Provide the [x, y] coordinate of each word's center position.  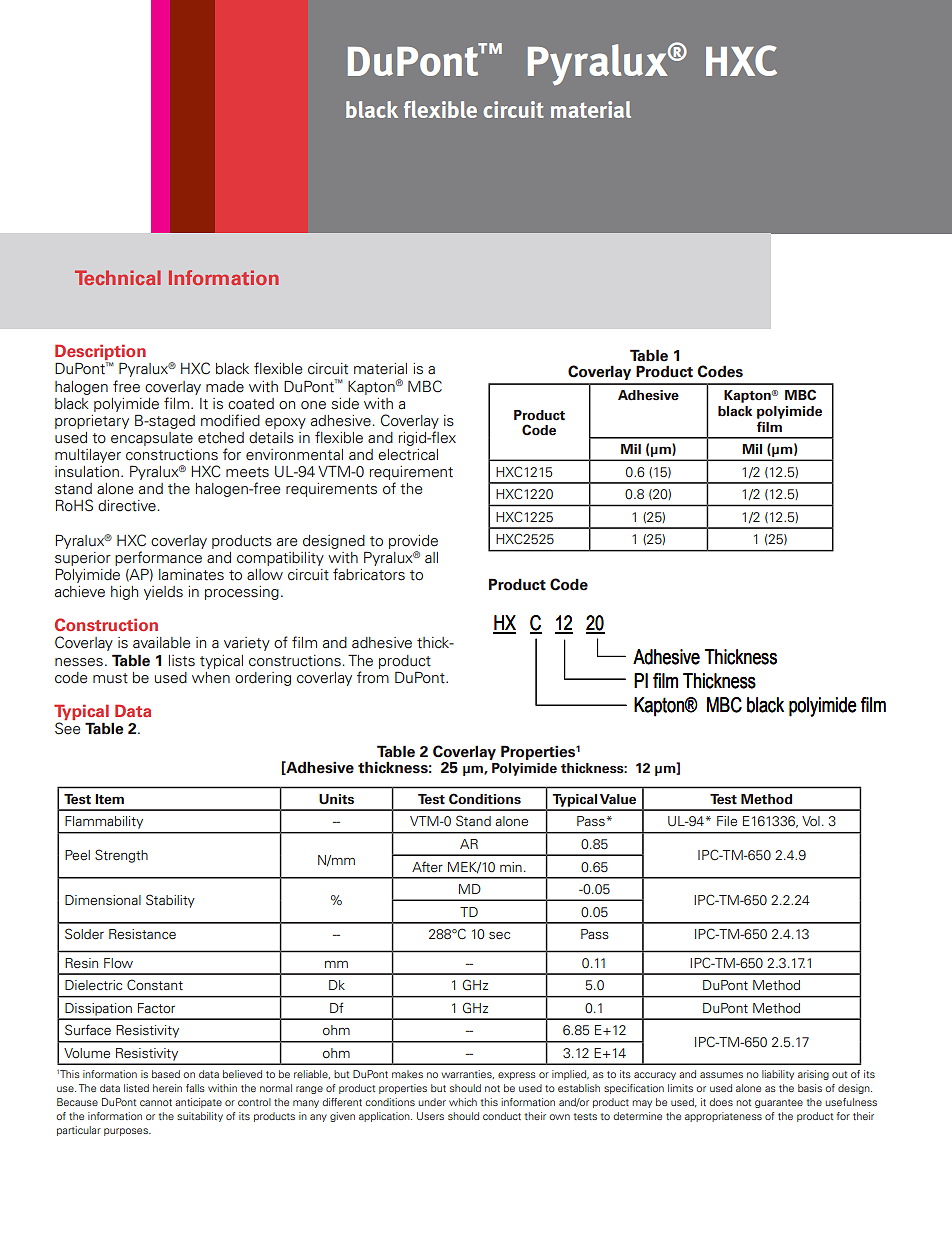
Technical [118, 277]
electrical [408, 455]
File [727, 821]
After [427, 866]
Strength [121, 856]
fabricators [369, 574]
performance [158, 558]
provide [413, 542]
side [345, 404]
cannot [156, 1102]
